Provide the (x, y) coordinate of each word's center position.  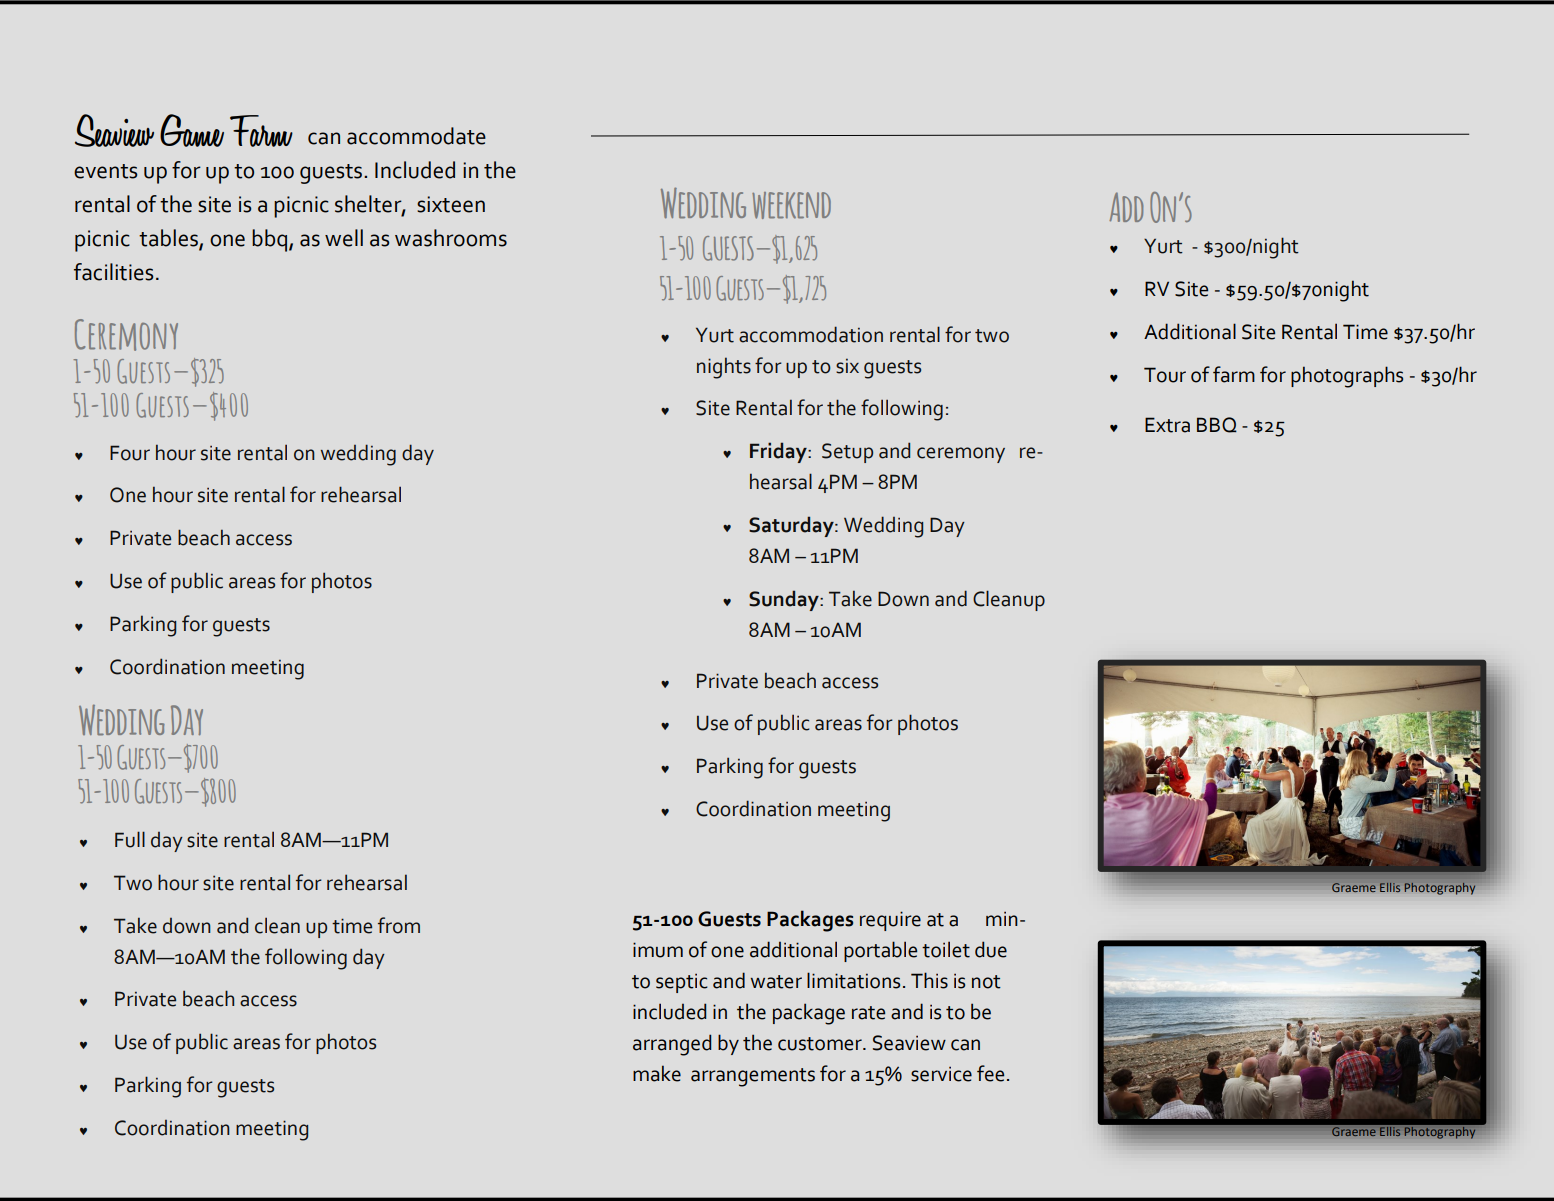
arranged (672, 1045)
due (991, 949)
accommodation (811, 334)
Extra (1167, 425)
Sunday (785, 600)
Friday (779, 452)
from (399, 925)
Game (192, 130)
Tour (1165, 375)
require (890, 921)
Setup (847, 453)
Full (130, 839)
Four (130, 453)
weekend (791, 205)
